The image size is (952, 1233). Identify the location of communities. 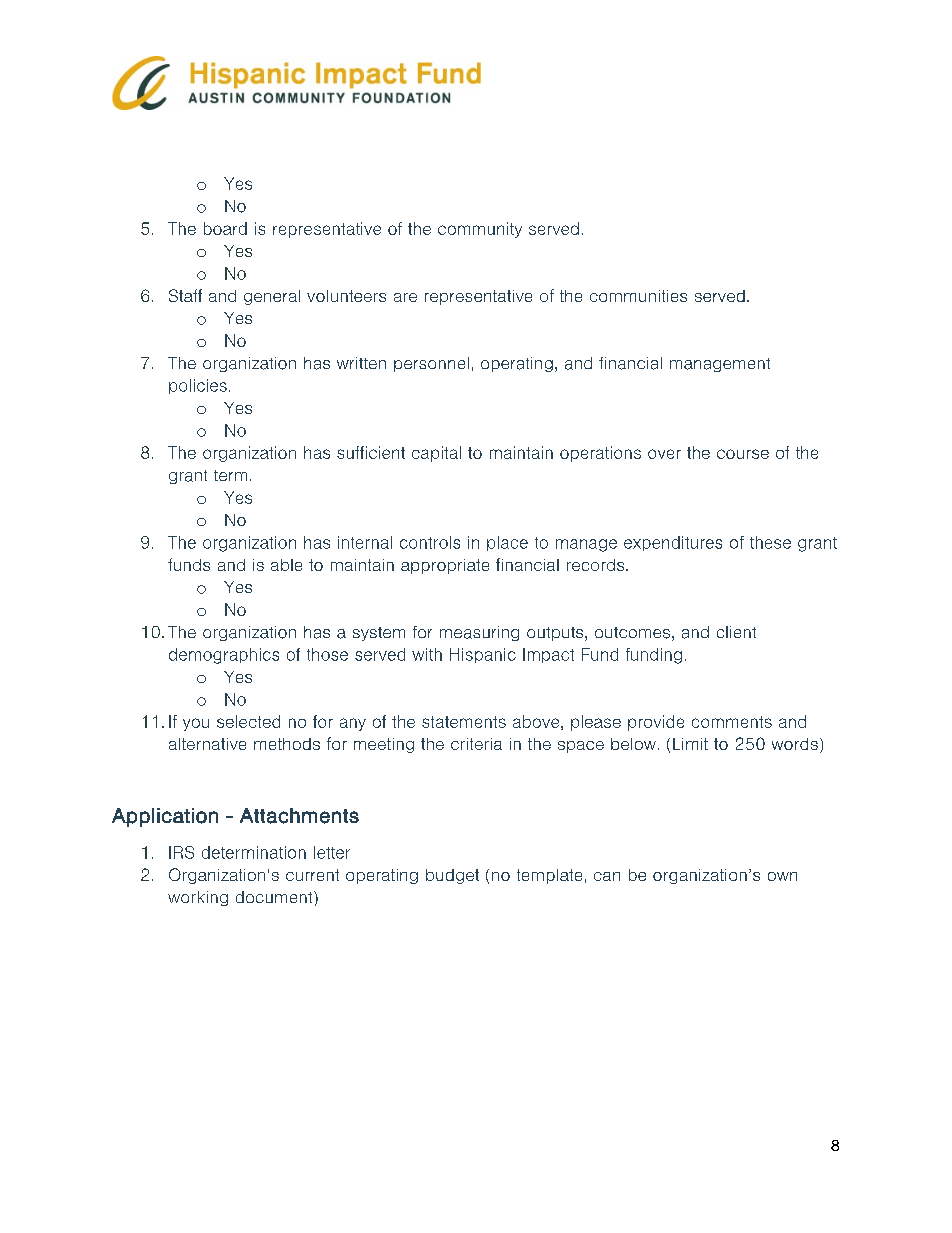
(638, 296).
